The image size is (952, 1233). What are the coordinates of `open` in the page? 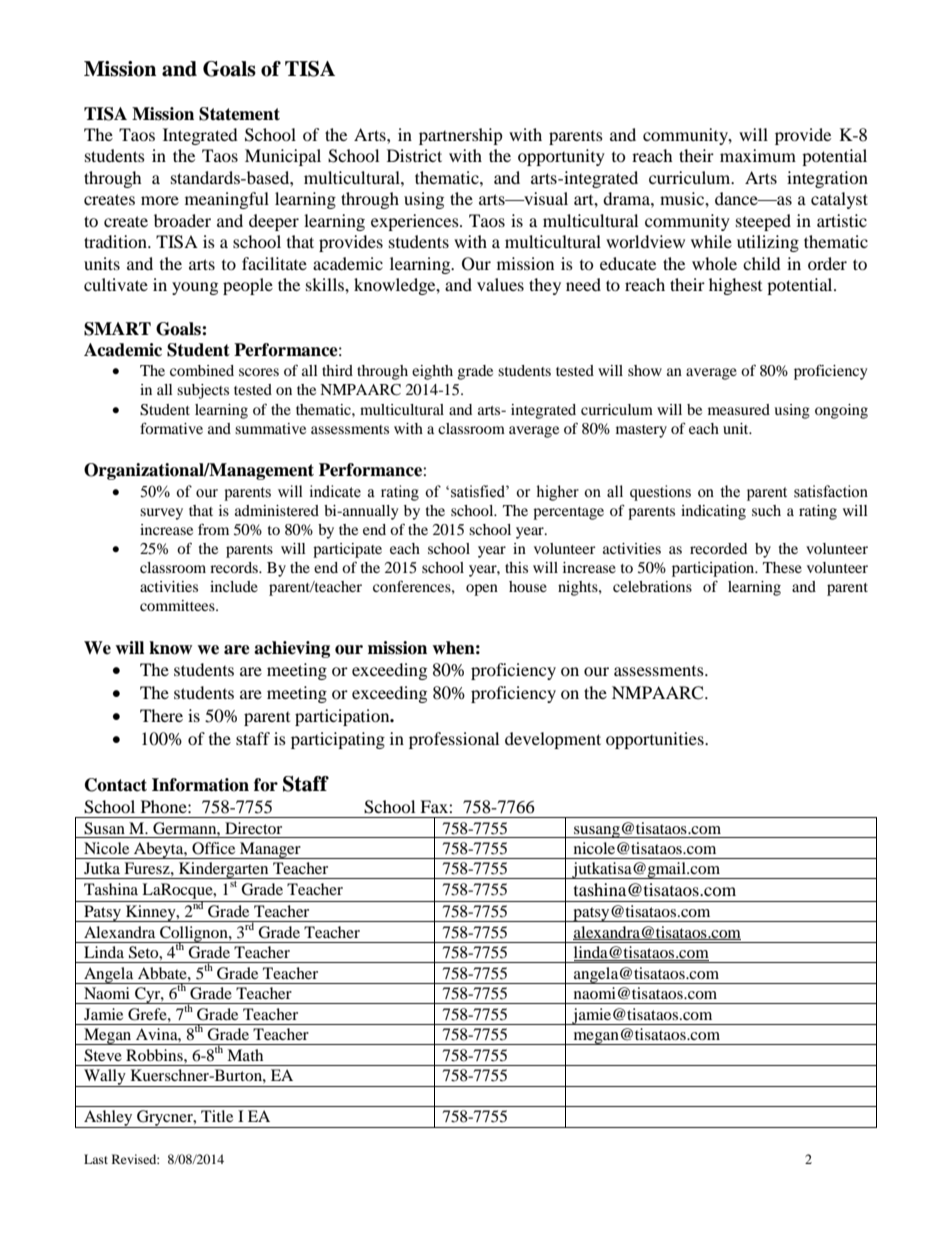 It's located at (482, 590).
